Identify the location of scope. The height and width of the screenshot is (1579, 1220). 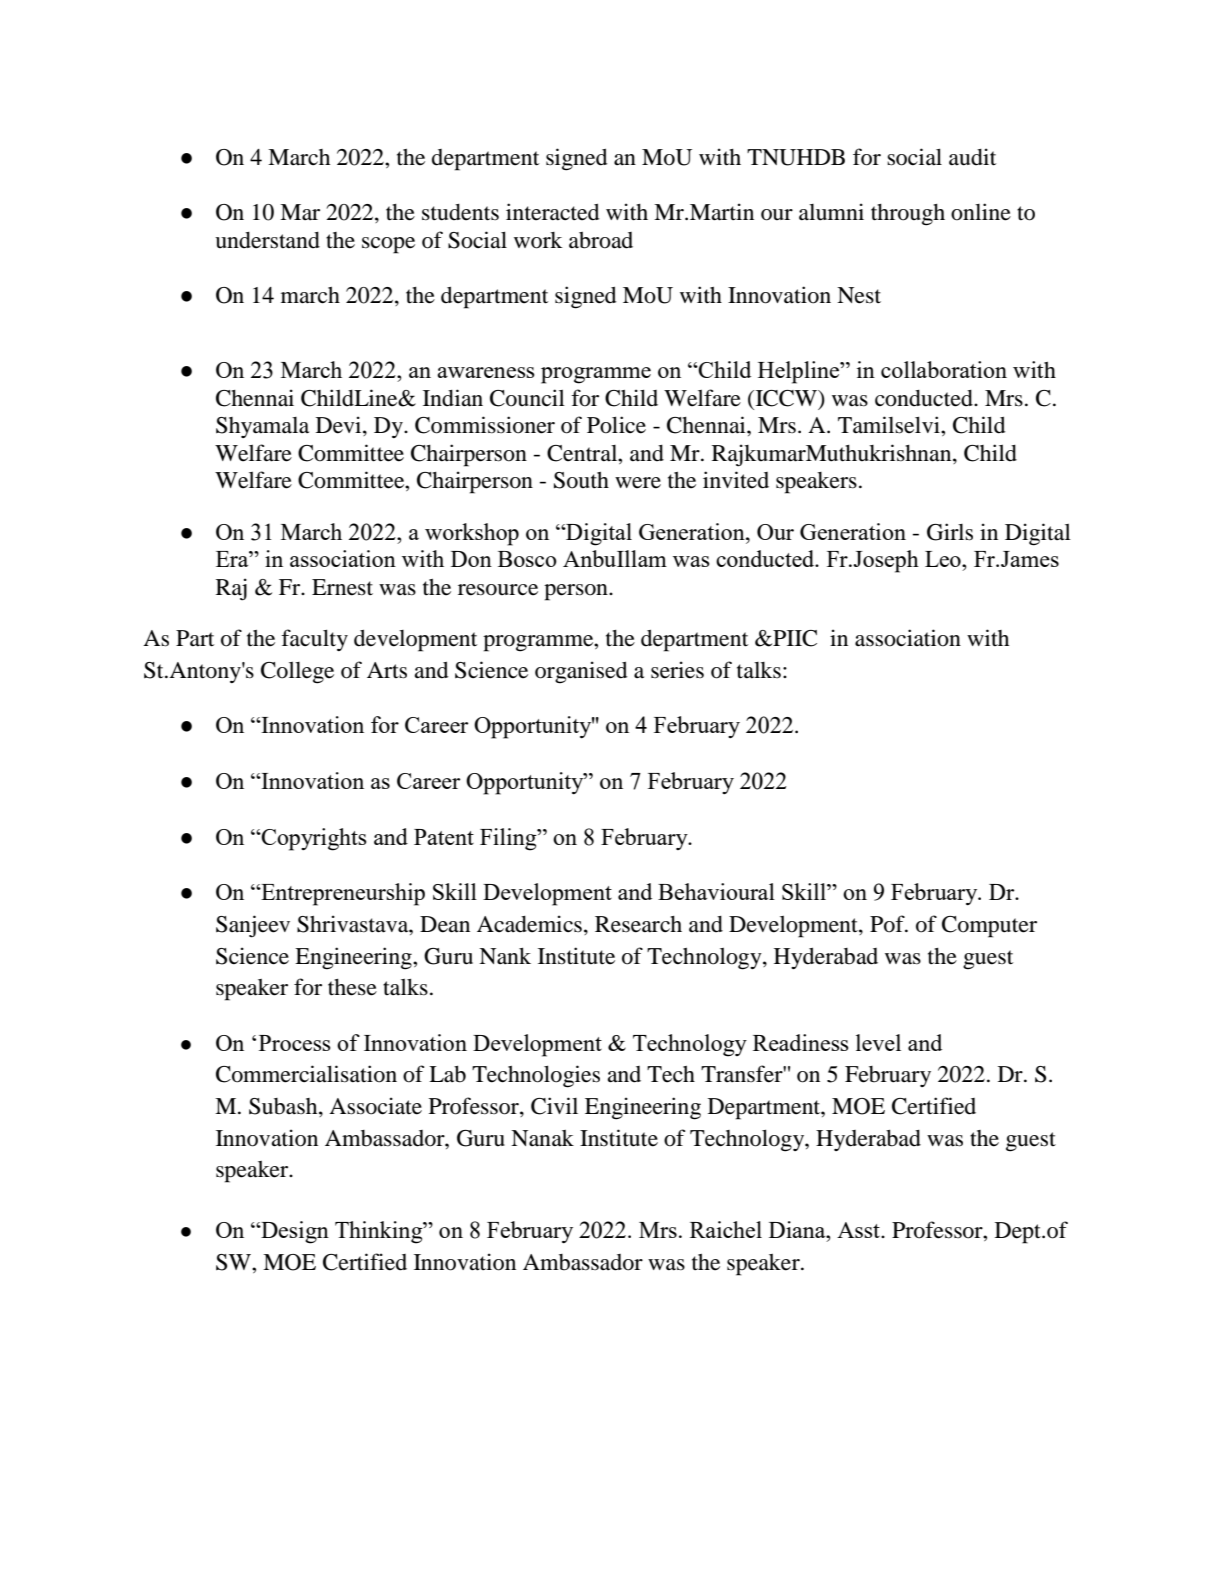
(388, 245).
